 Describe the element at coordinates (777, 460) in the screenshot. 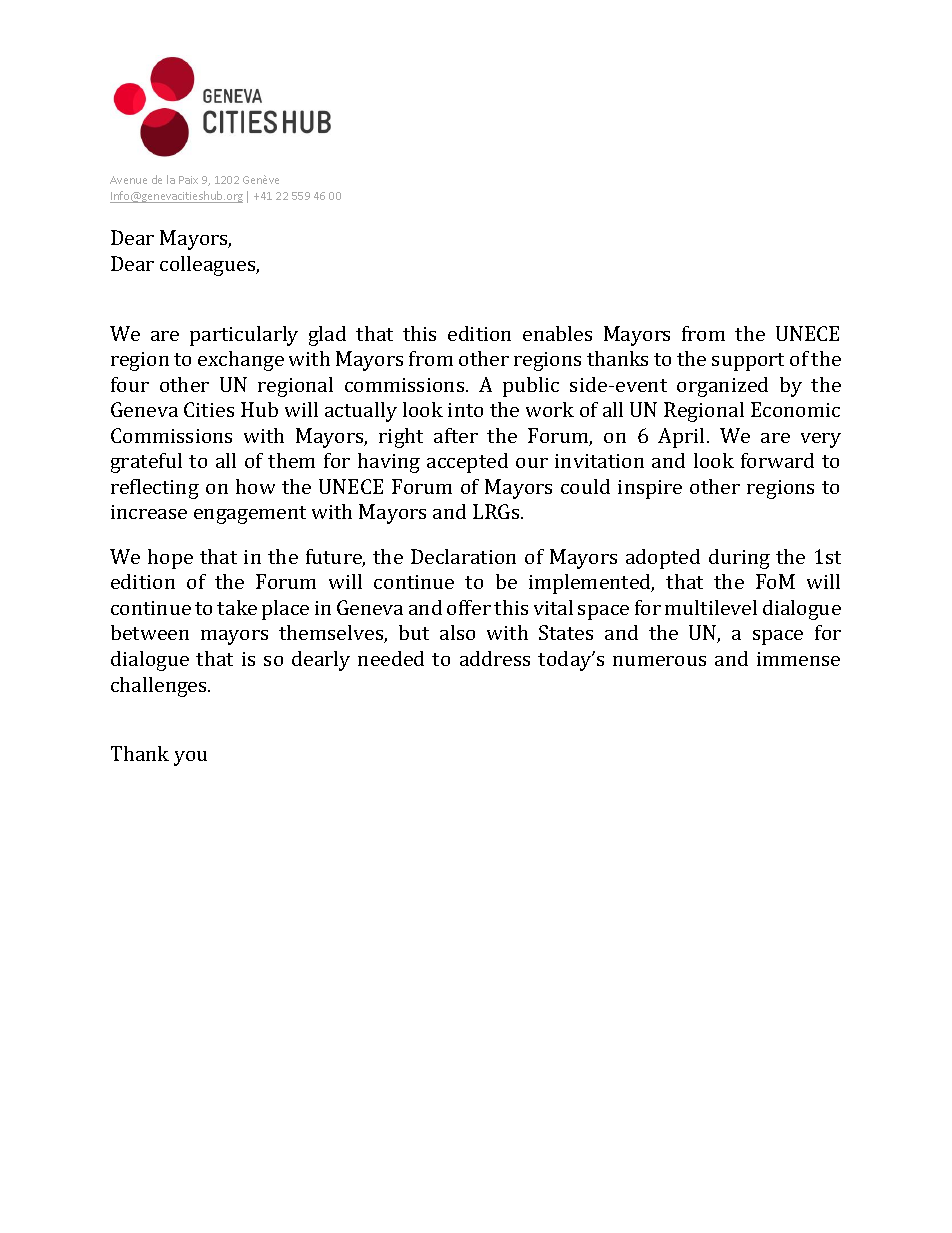

I see `forward` at that location.
